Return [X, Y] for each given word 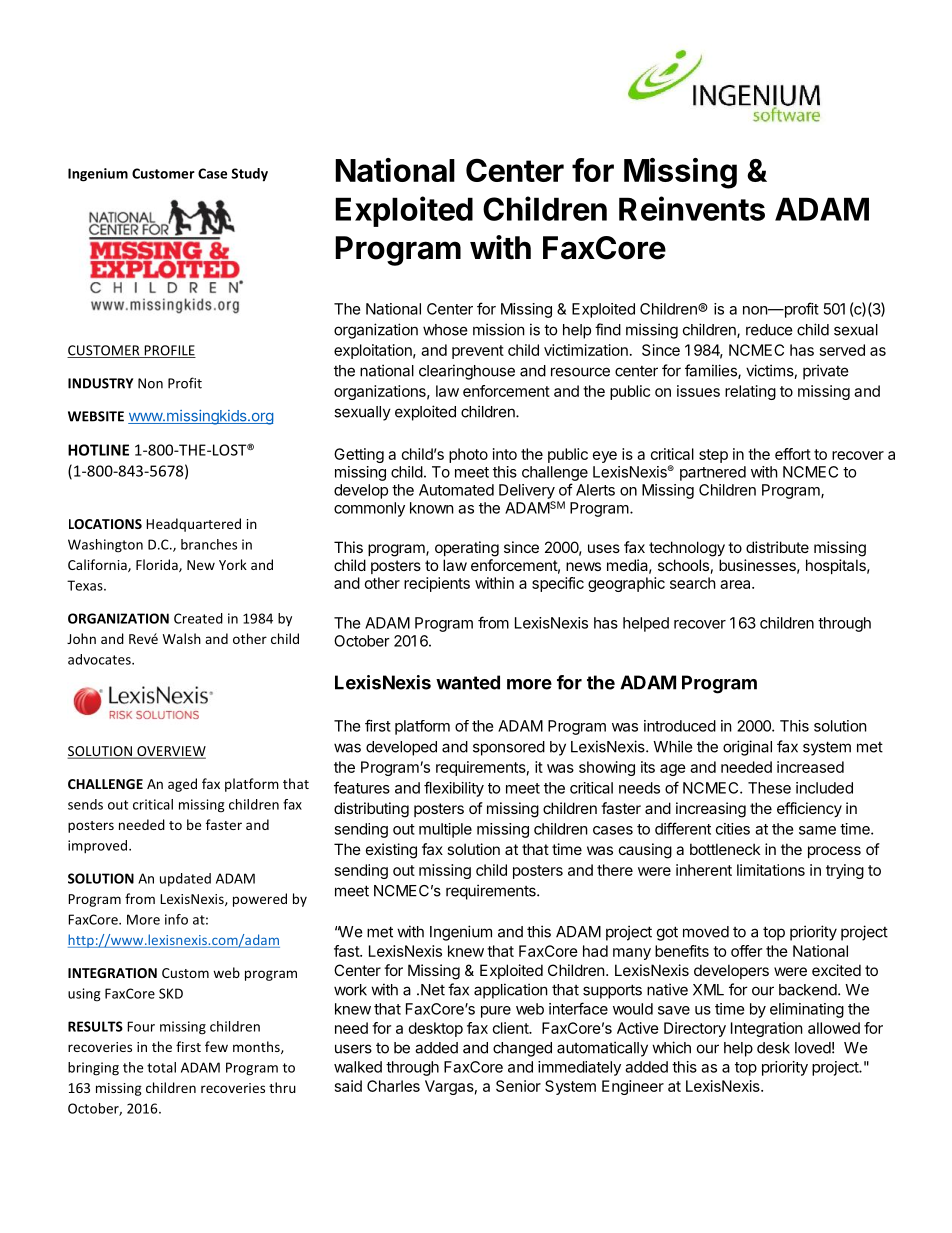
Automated [456, 490]
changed [522, 1049]
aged [182, 785]
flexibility [454, 789]
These [769, 788]
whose [445, 330]
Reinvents [692, 208]
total [161, 1067]
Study [249, 175]
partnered [713, 473]
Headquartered [193, 525]
